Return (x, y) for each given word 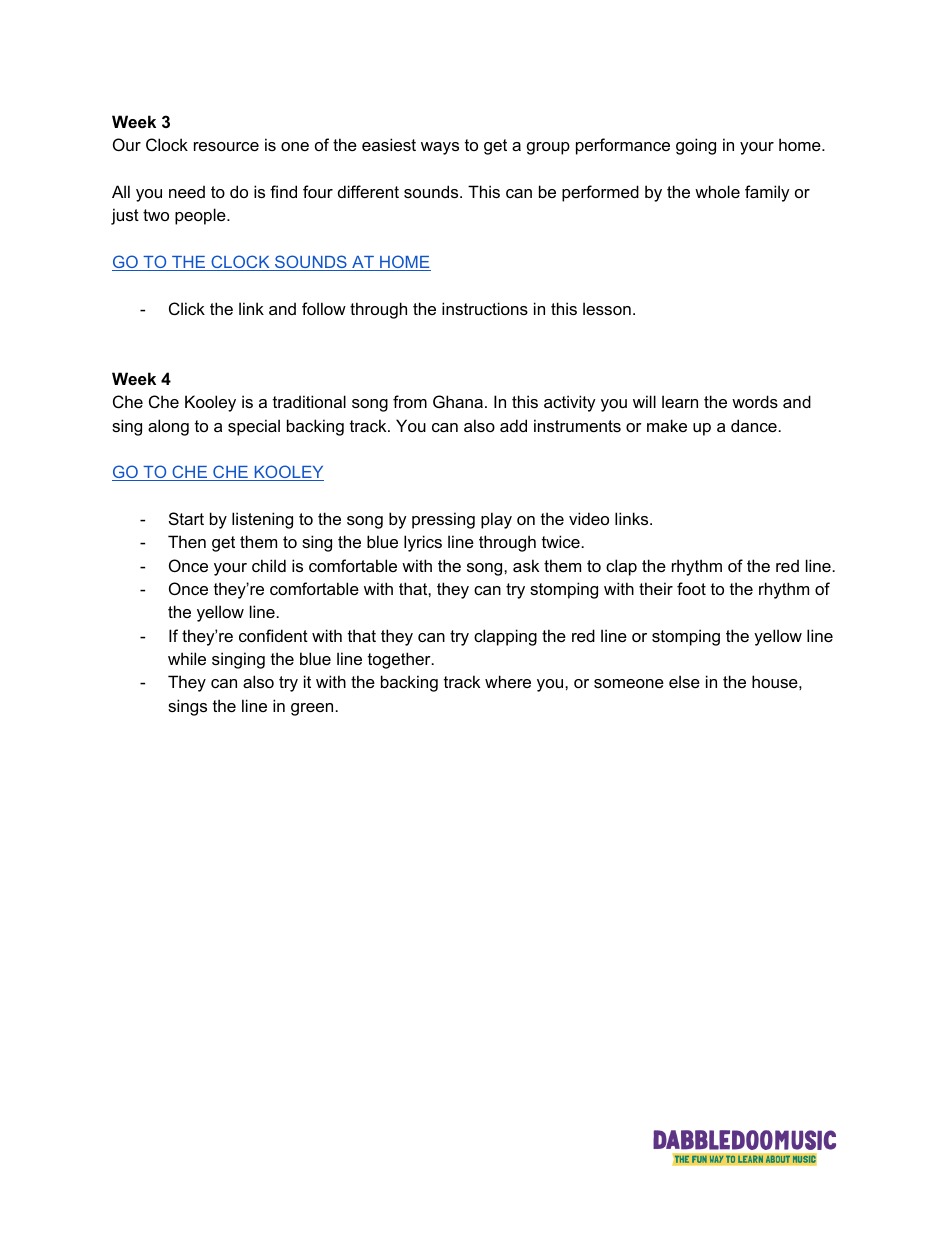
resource (226, 146)
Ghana (458, 401)
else (684, 681)
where (508, 681)
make (667, 425)
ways (440, 148)
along (168, 427)
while (187, 658)
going (696, 146)
